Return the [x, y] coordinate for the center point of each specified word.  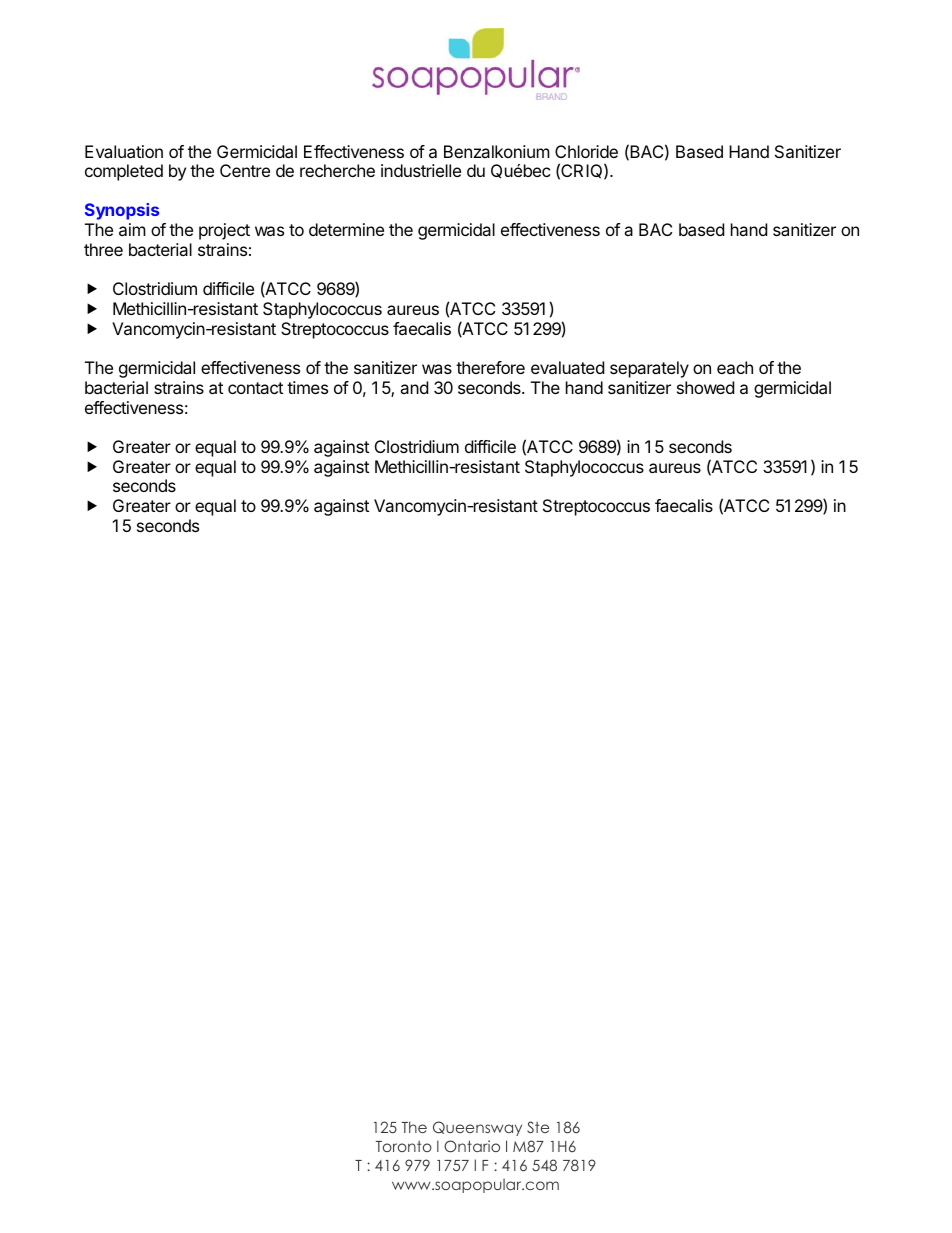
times [307, 387]
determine [346, 229]
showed [705, 387]
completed [124, 172]
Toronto [403, 1146]
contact [255, 388]
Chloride [586, 151]
